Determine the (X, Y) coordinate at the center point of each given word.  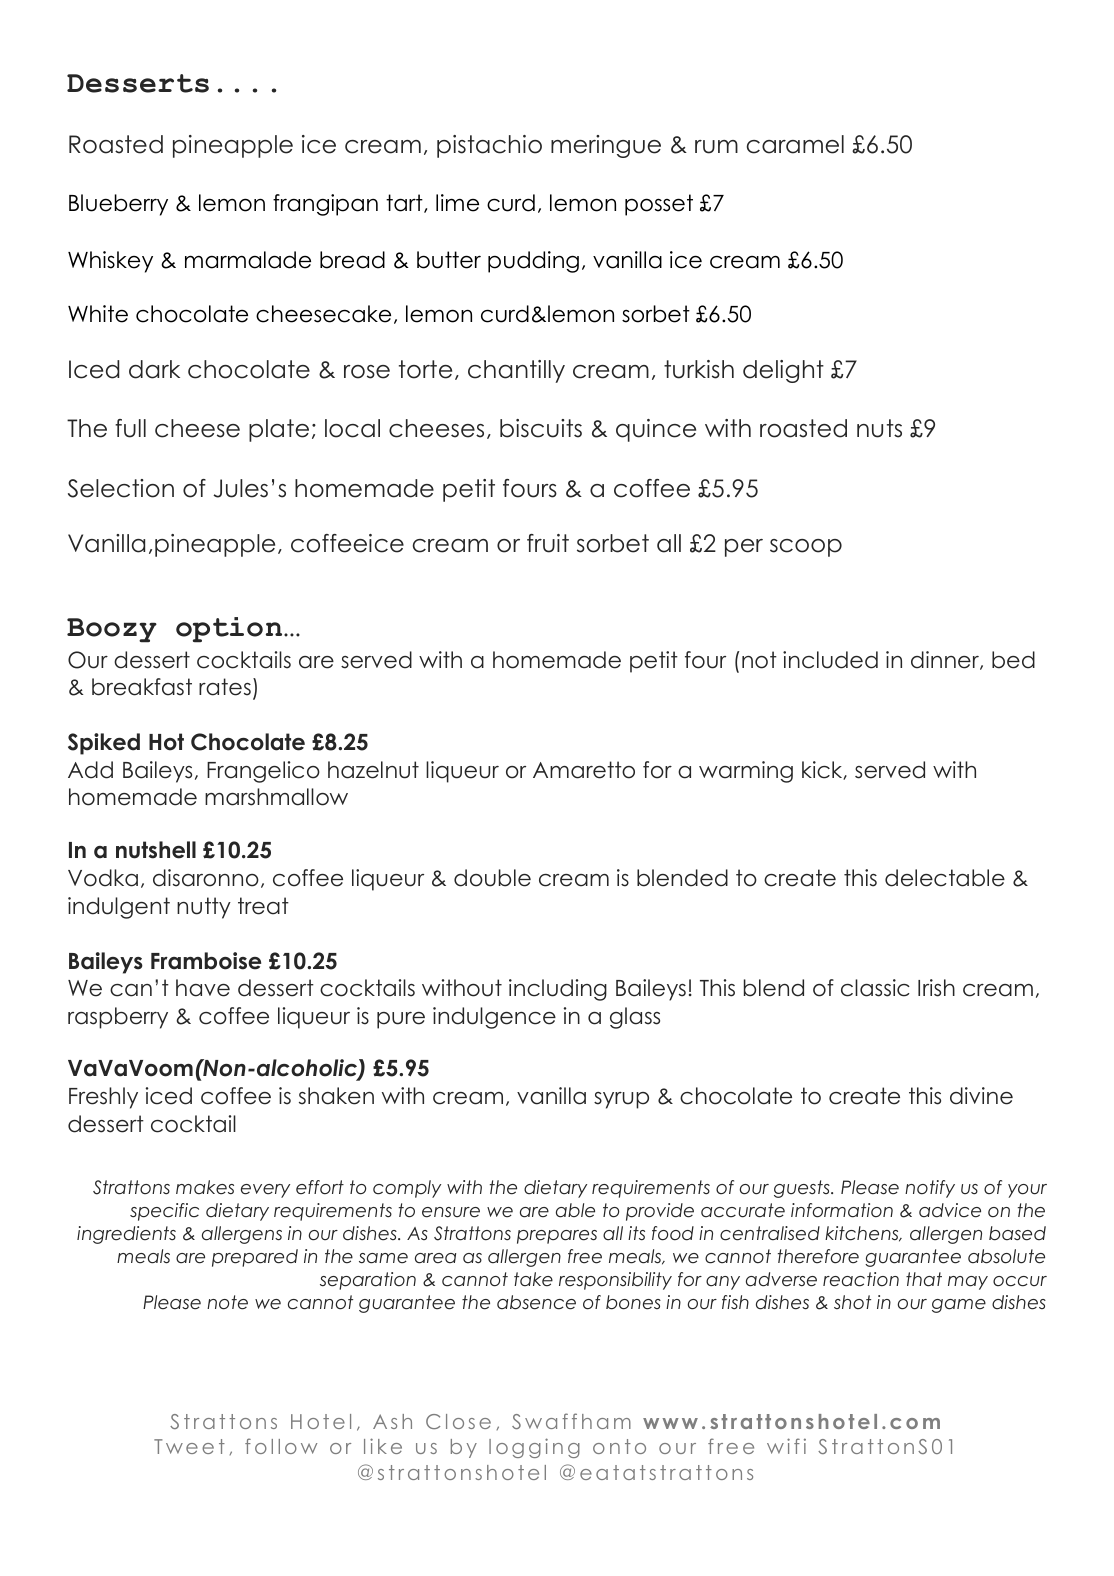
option (230, 630)
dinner (946, 660)
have (203, 988)
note (227, 1302)
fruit (548, 543)
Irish (936, 988)
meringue (606, 146)
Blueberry (118, 205)
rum (716, 147)
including (558, 990)
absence (536, 1302)
